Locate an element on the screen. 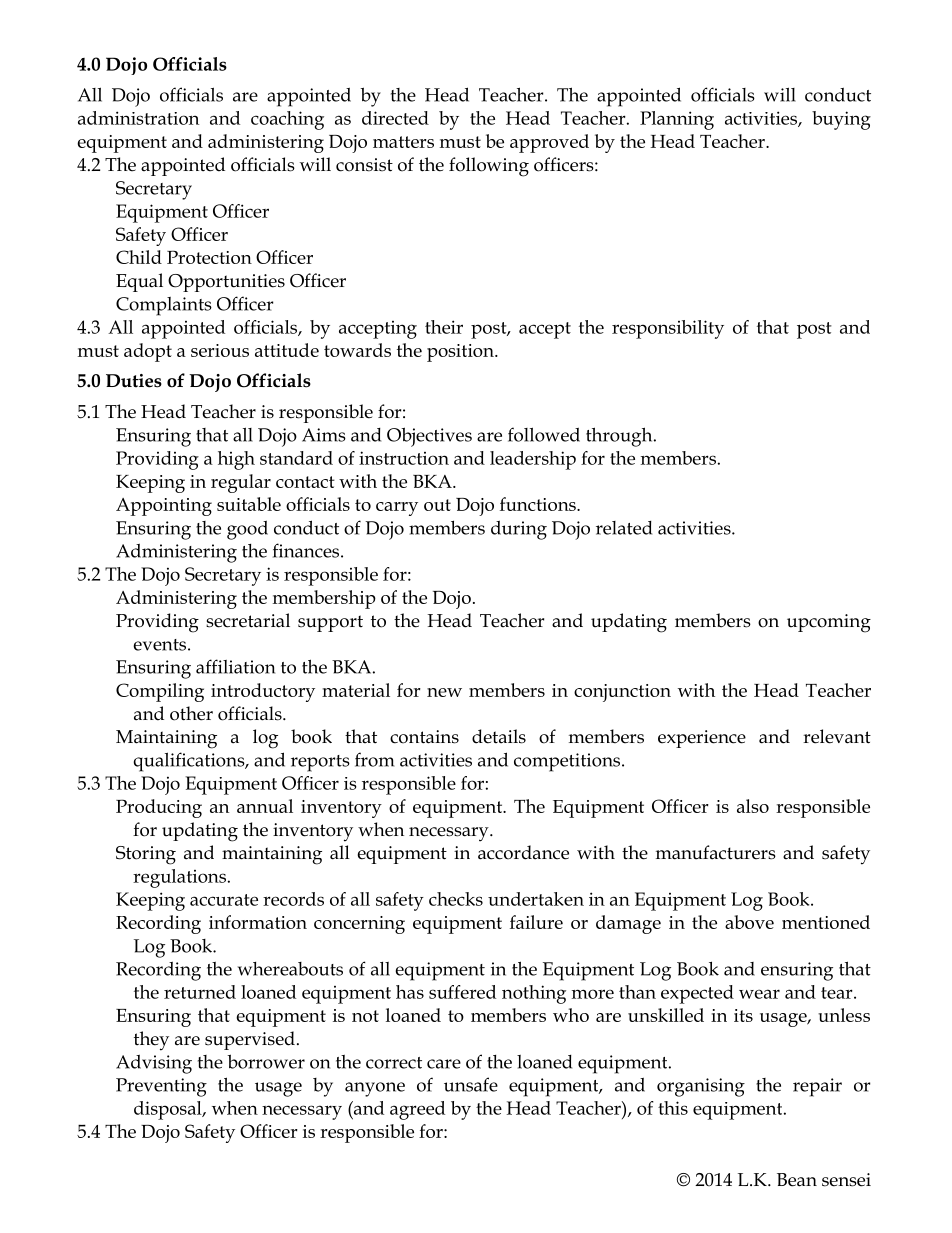 Image resolution: width=952 pixels, height=1233 pixels. Preventing is located at coordinates (161, 1087).
